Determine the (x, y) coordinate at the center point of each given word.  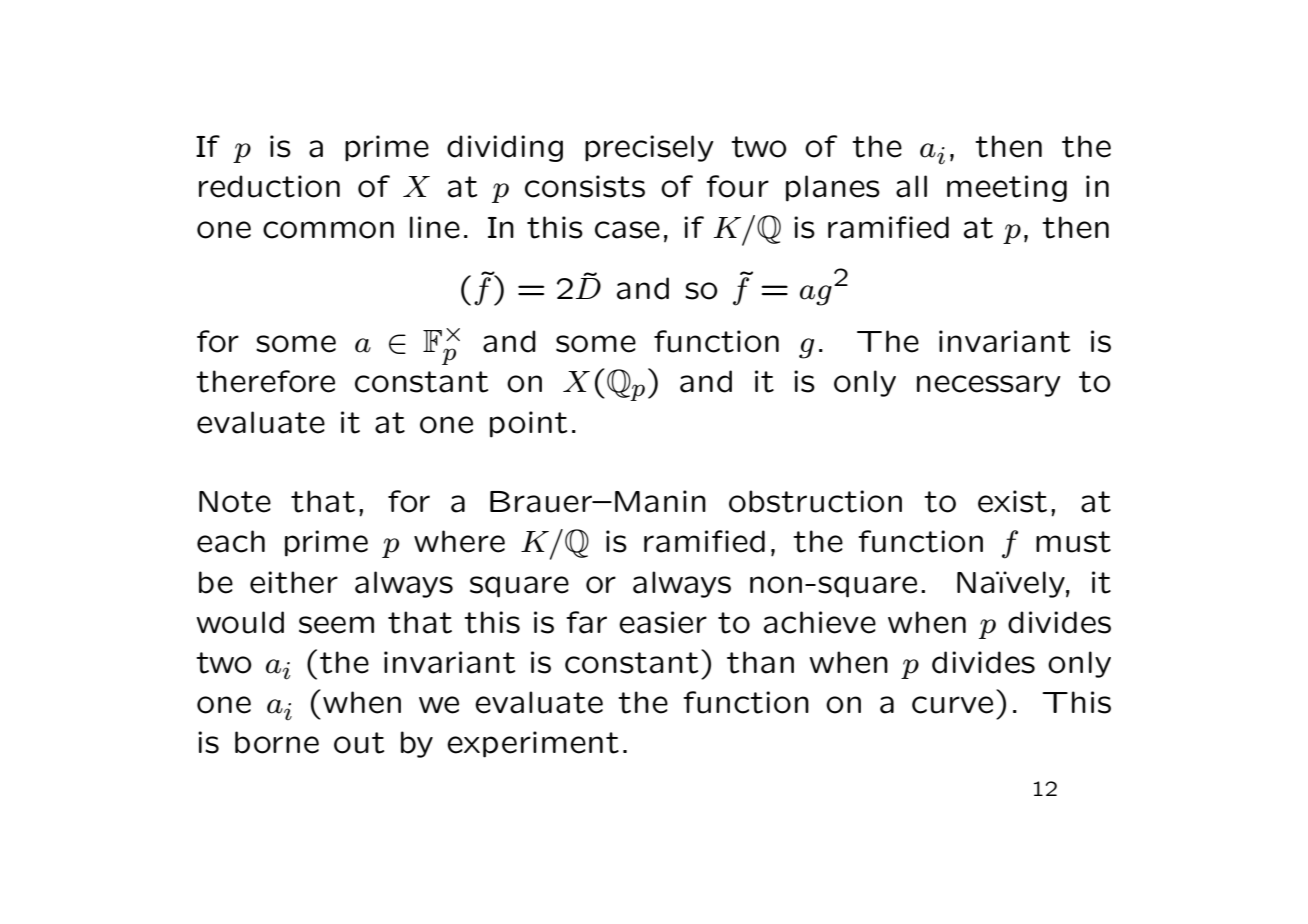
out (359, 743)
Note (235, 502)
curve (952, 705)
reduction (269, 186)
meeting (1007, 188)
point (528, 424)
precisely (649, 148)
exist (1012, 501)
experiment (533, 744)
